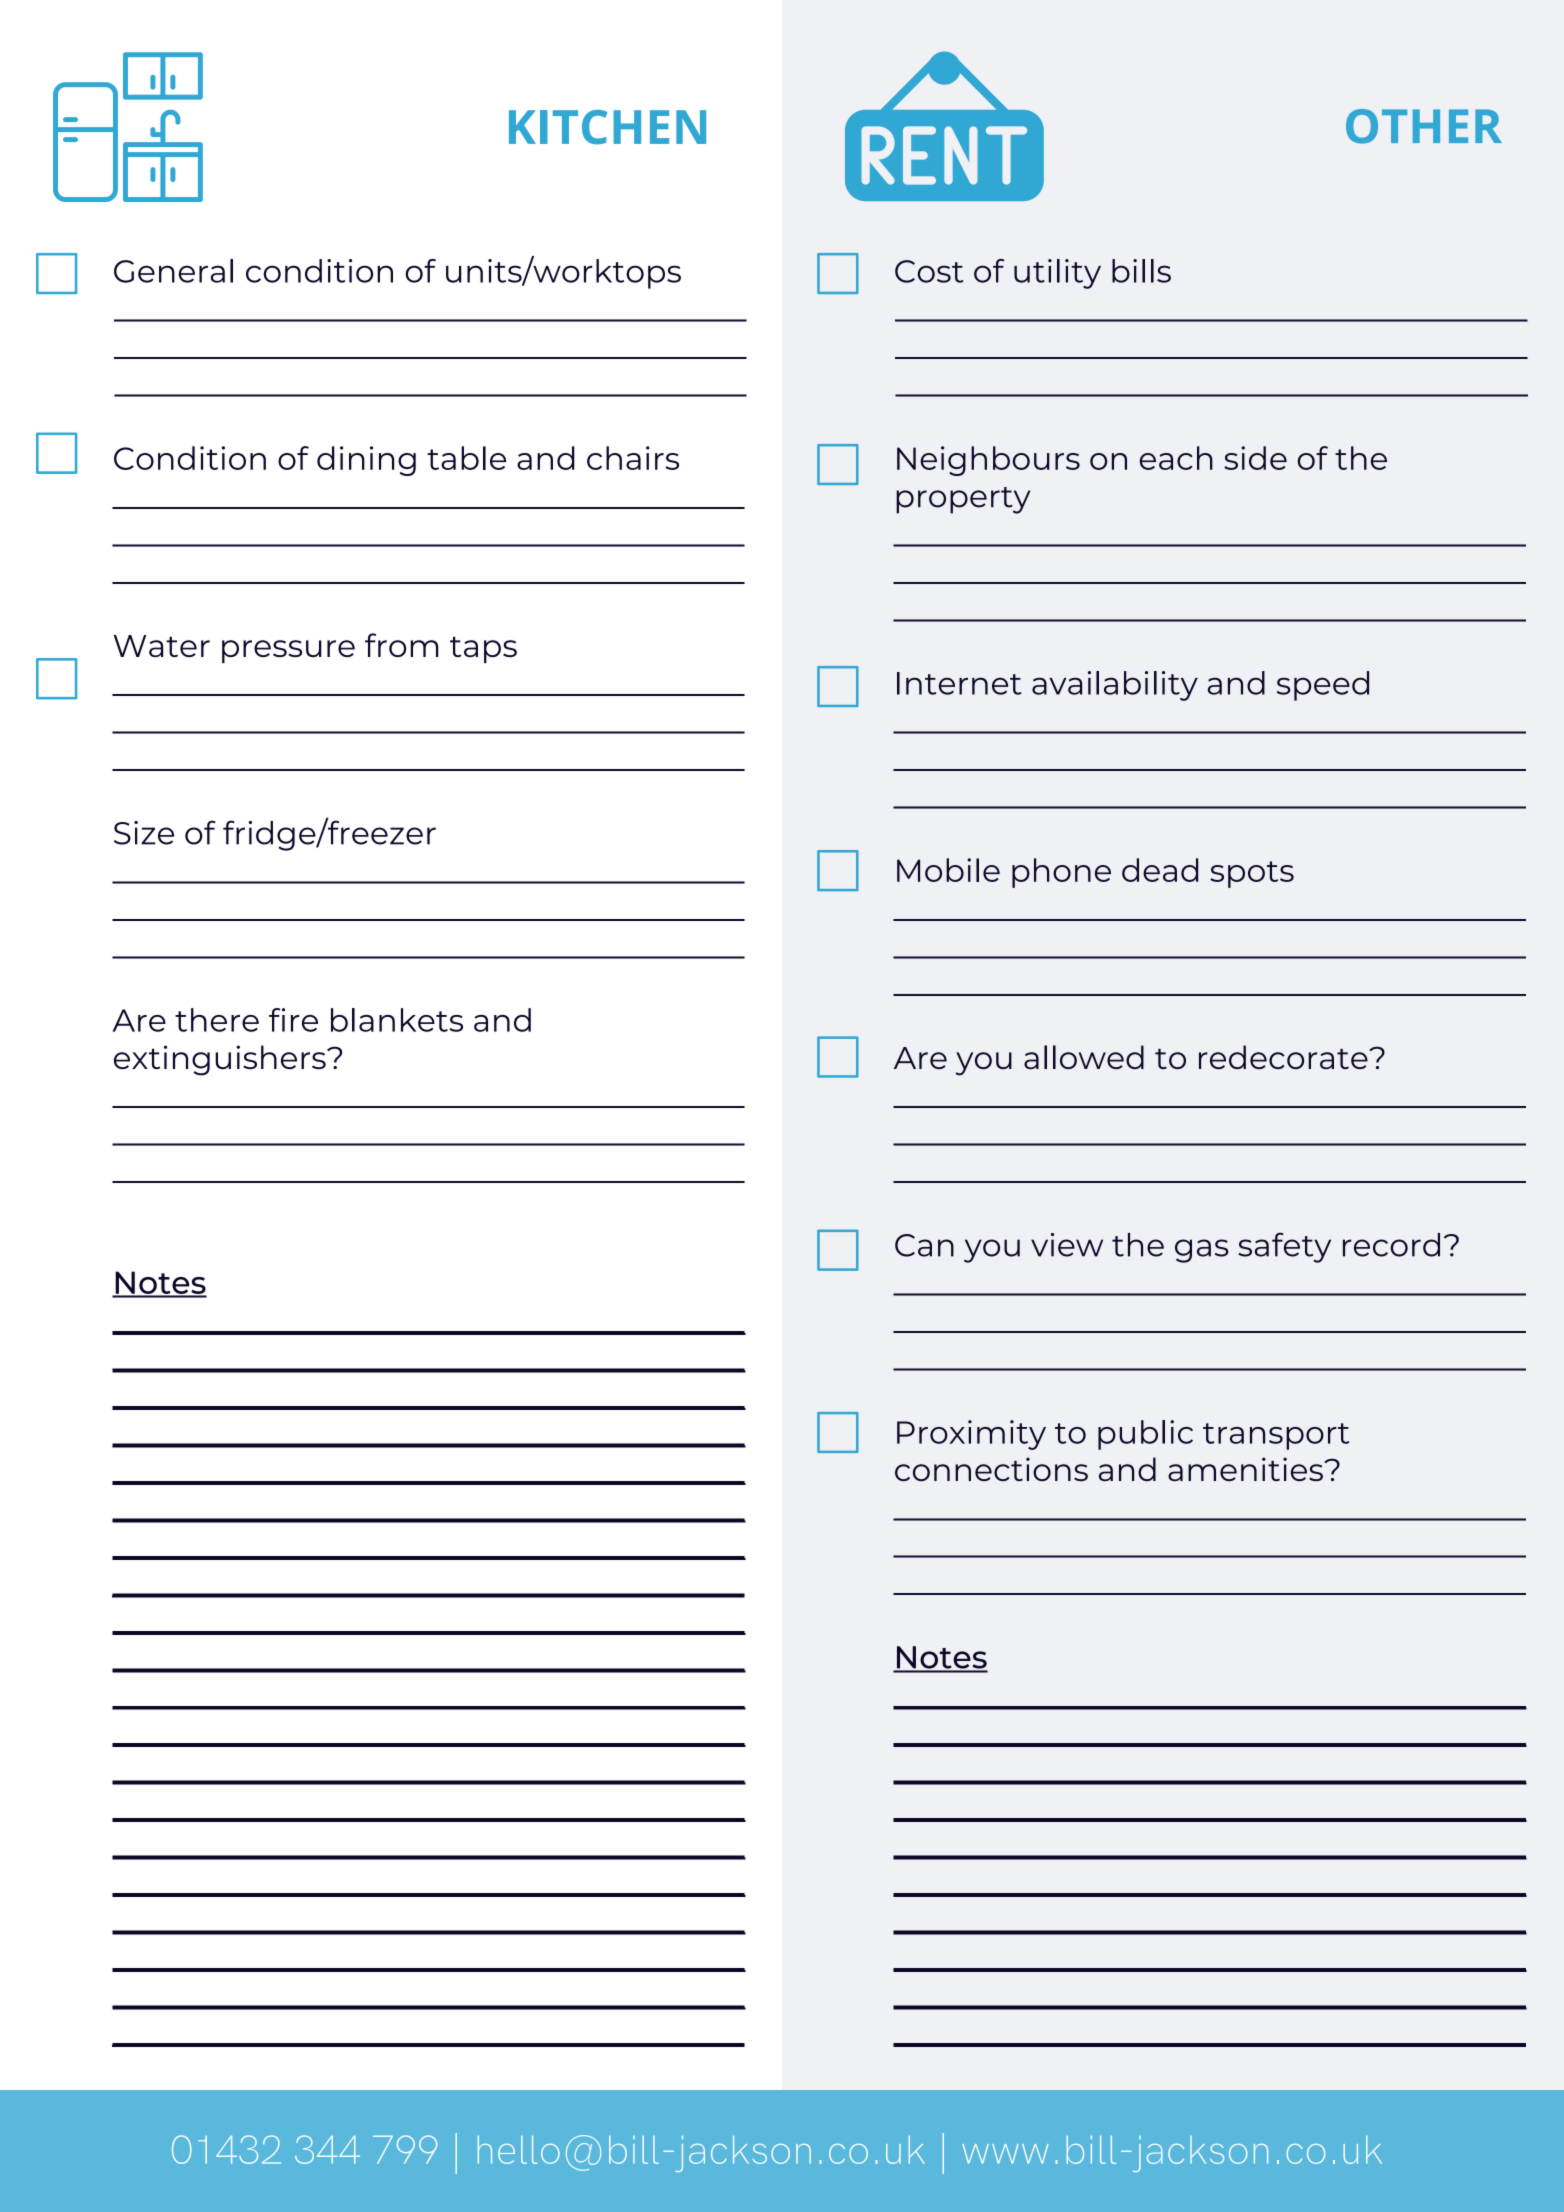 Image resolution: width=1564 pixels, height=2212 pixels. Describe the element at coordinates (1323, 686) in the page. I see `speed` at that location.
